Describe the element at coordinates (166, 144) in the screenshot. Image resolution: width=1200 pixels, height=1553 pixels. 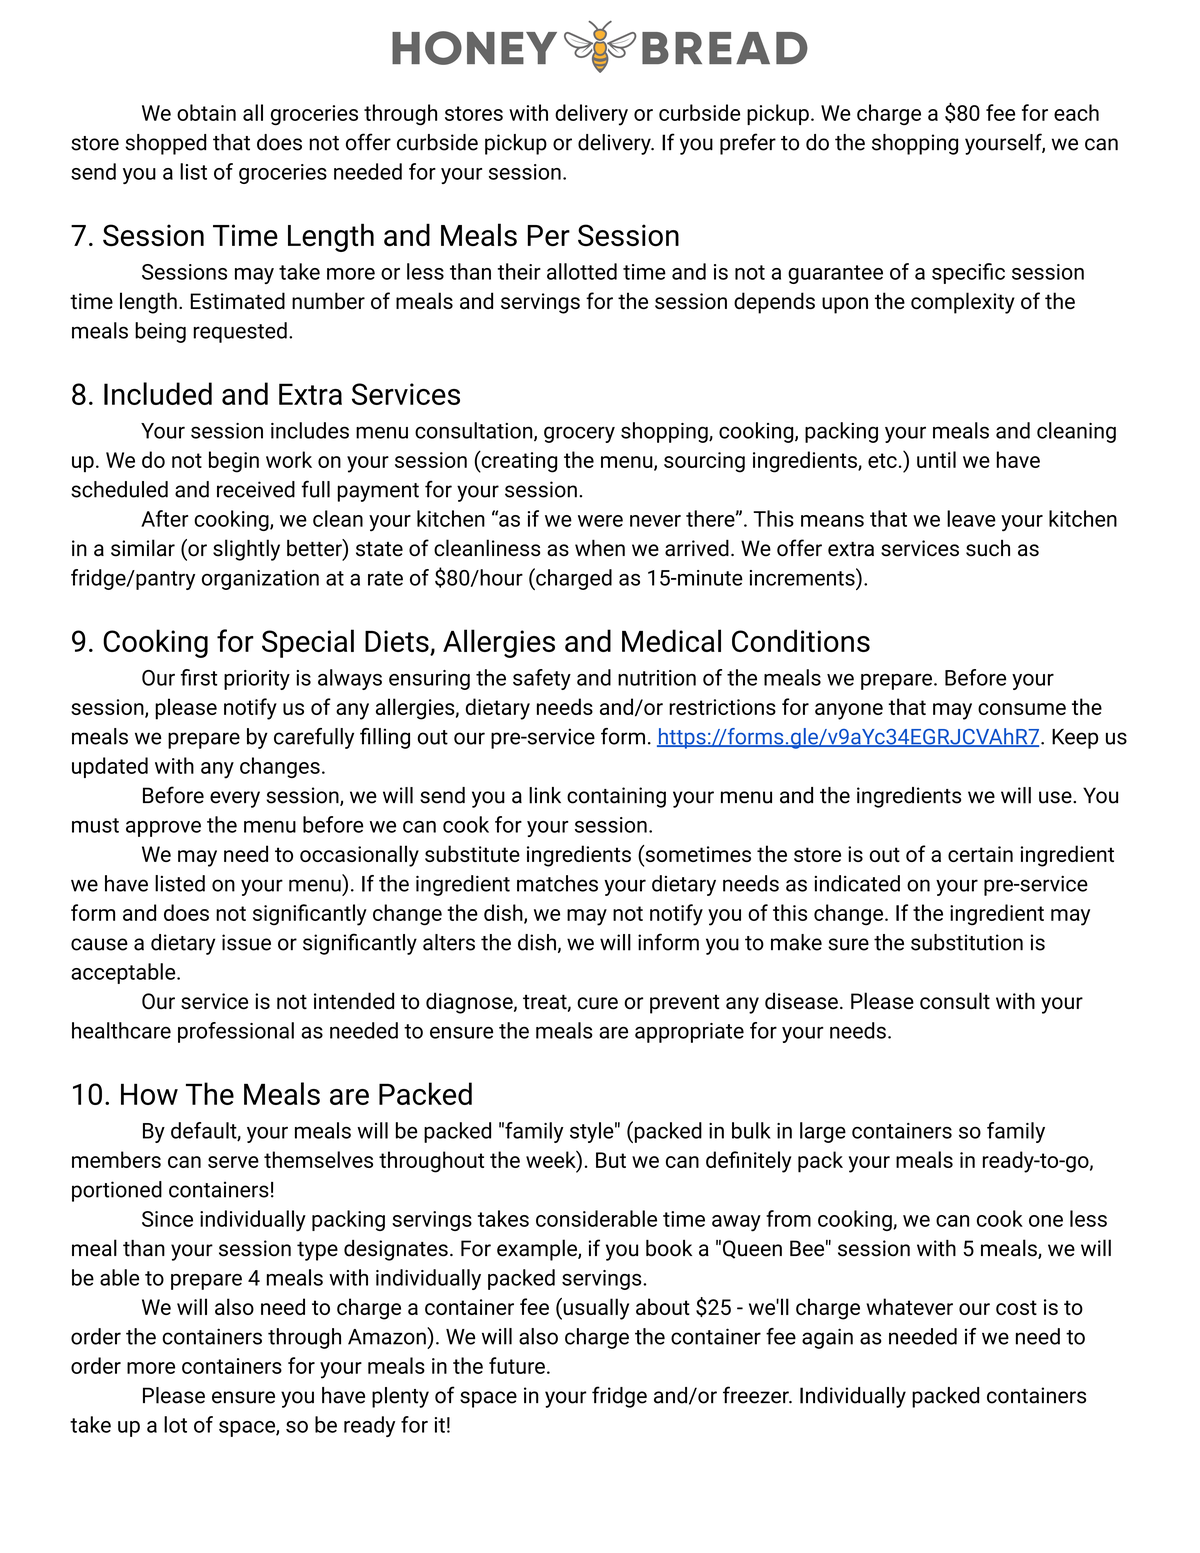
I see `shopped` at that location.
